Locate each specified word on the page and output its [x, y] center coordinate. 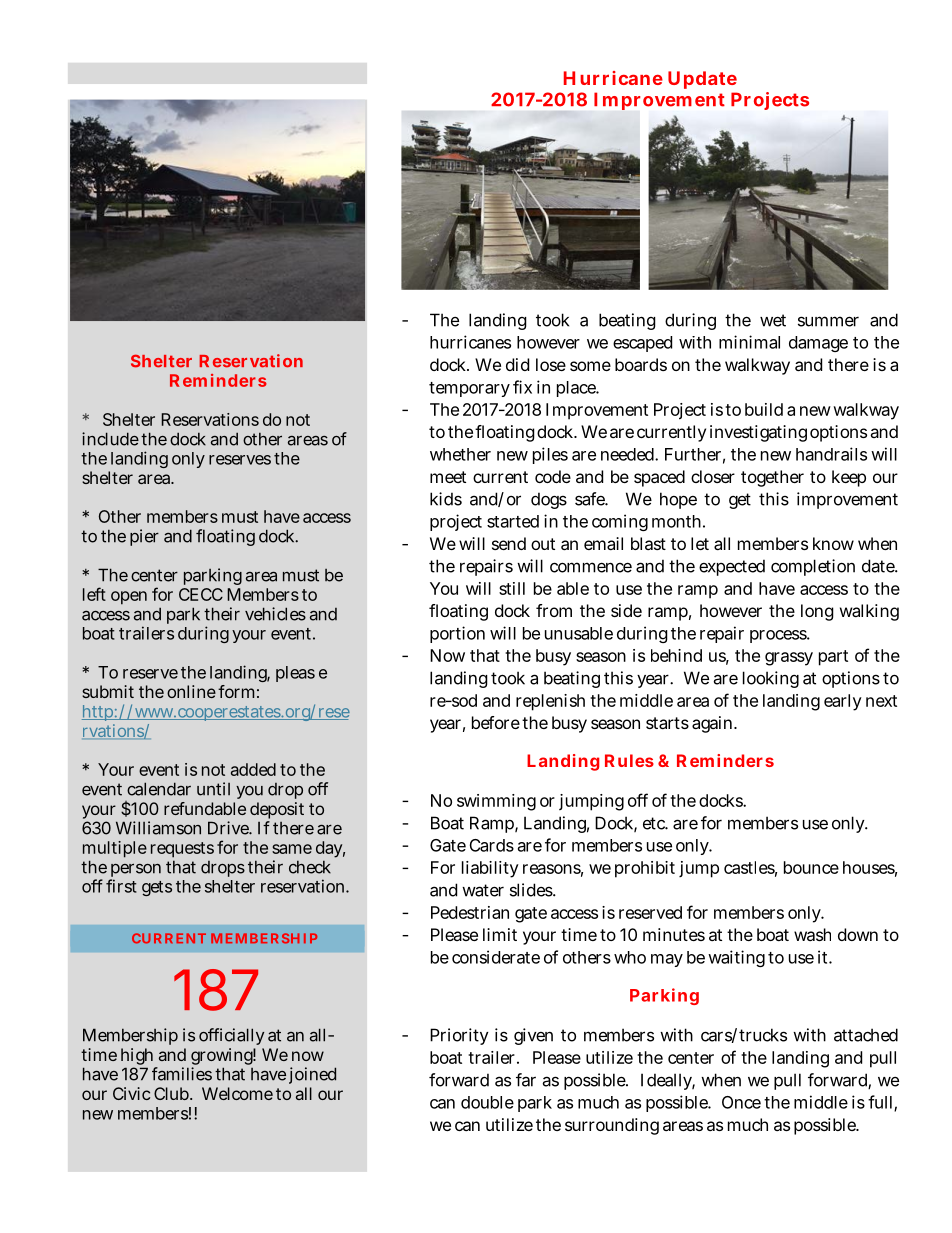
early [843, 702]
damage [818, 344]
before [496, 722]
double [487, 1102]
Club [173, 1093]
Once [741, 1102]
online [191, 691]
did [517, 364]
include [110, 439]
